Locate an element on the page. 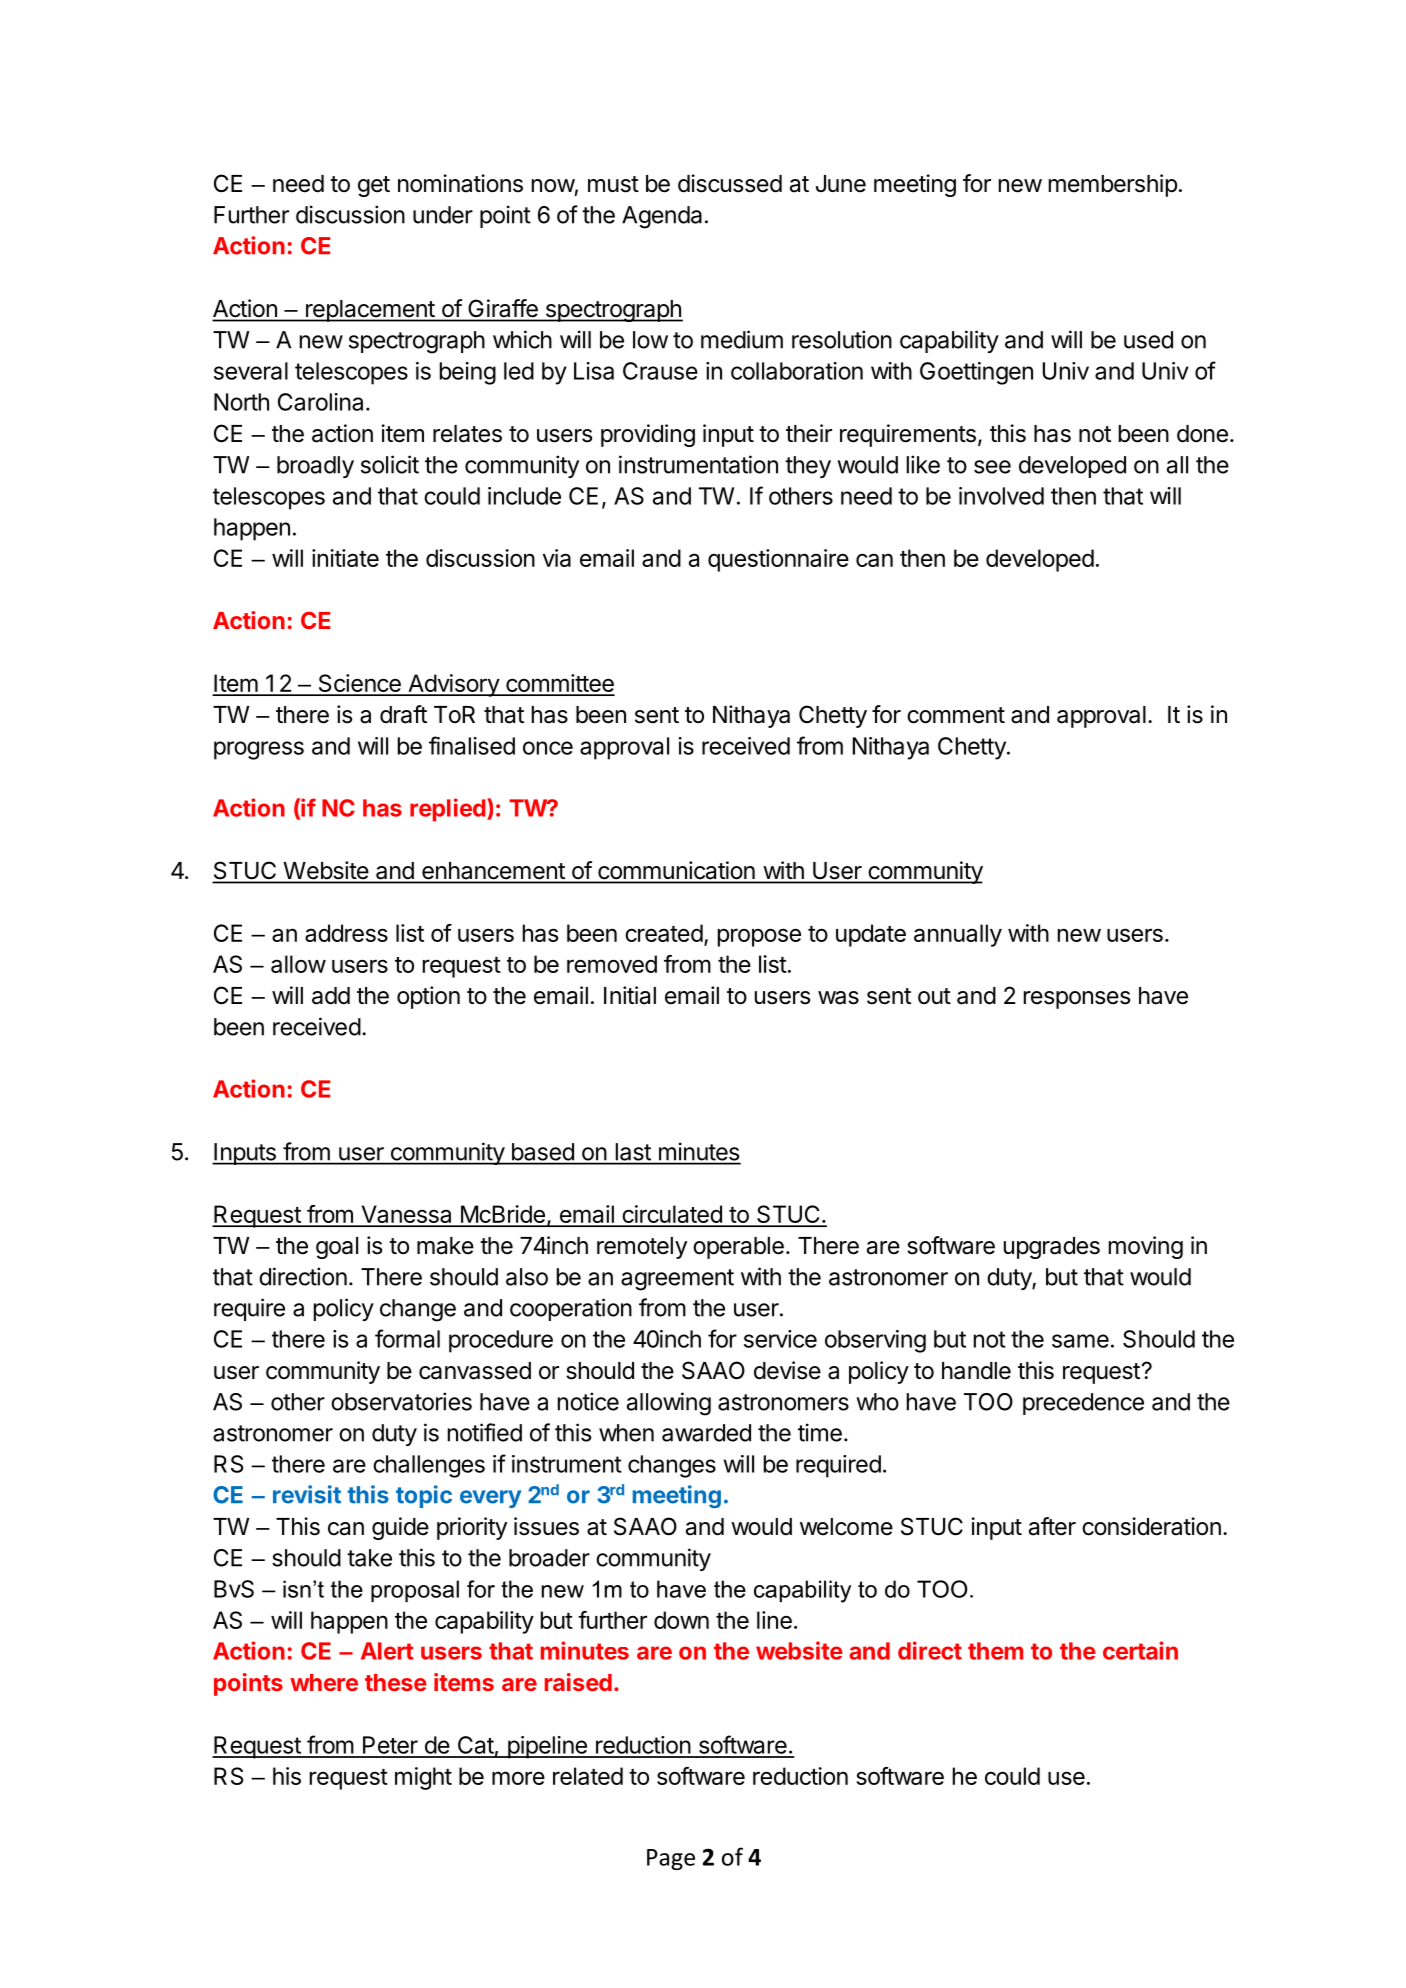 The width and height of the image is (1406, 1988). draft is located at coordinates (403, 714).
